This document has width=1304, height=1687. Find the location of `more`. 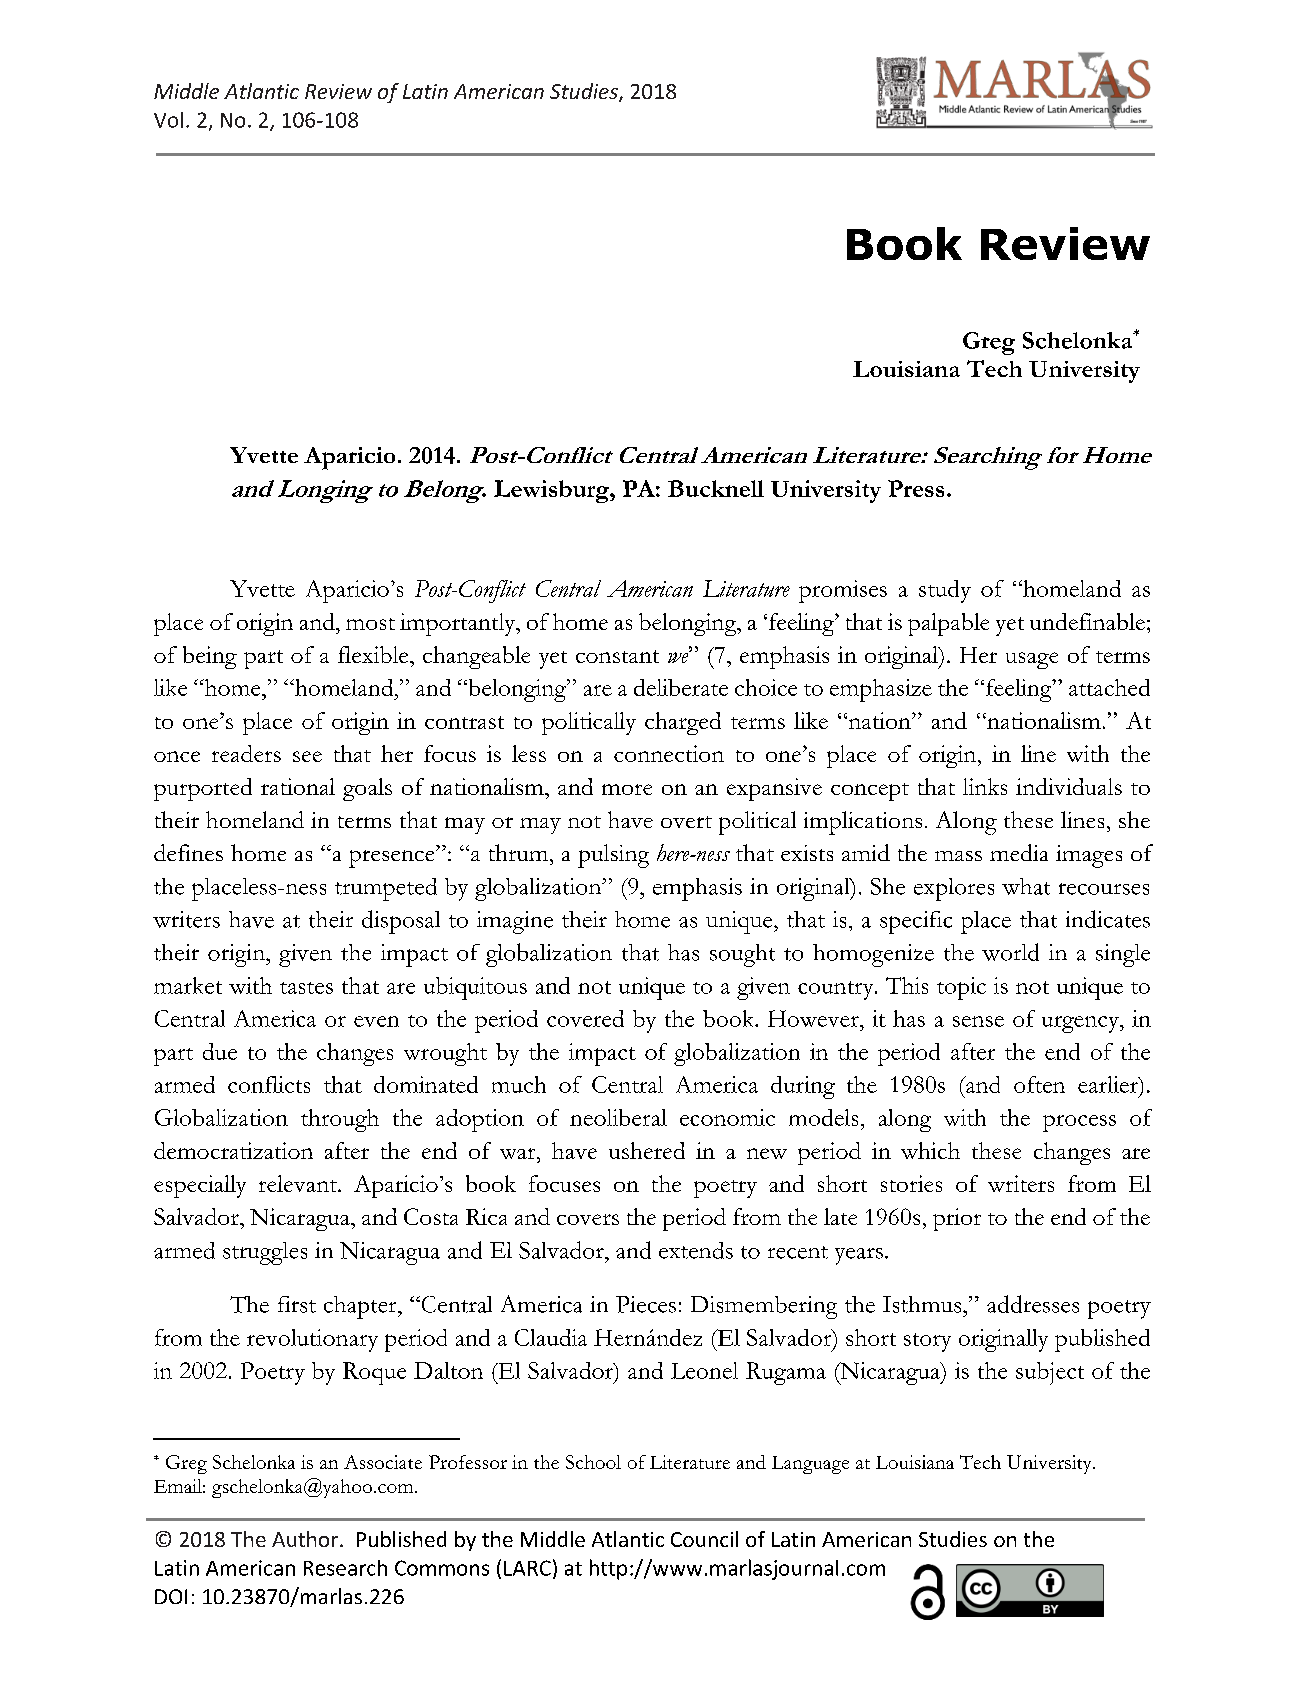

more is located at coordinates (627, 789).
